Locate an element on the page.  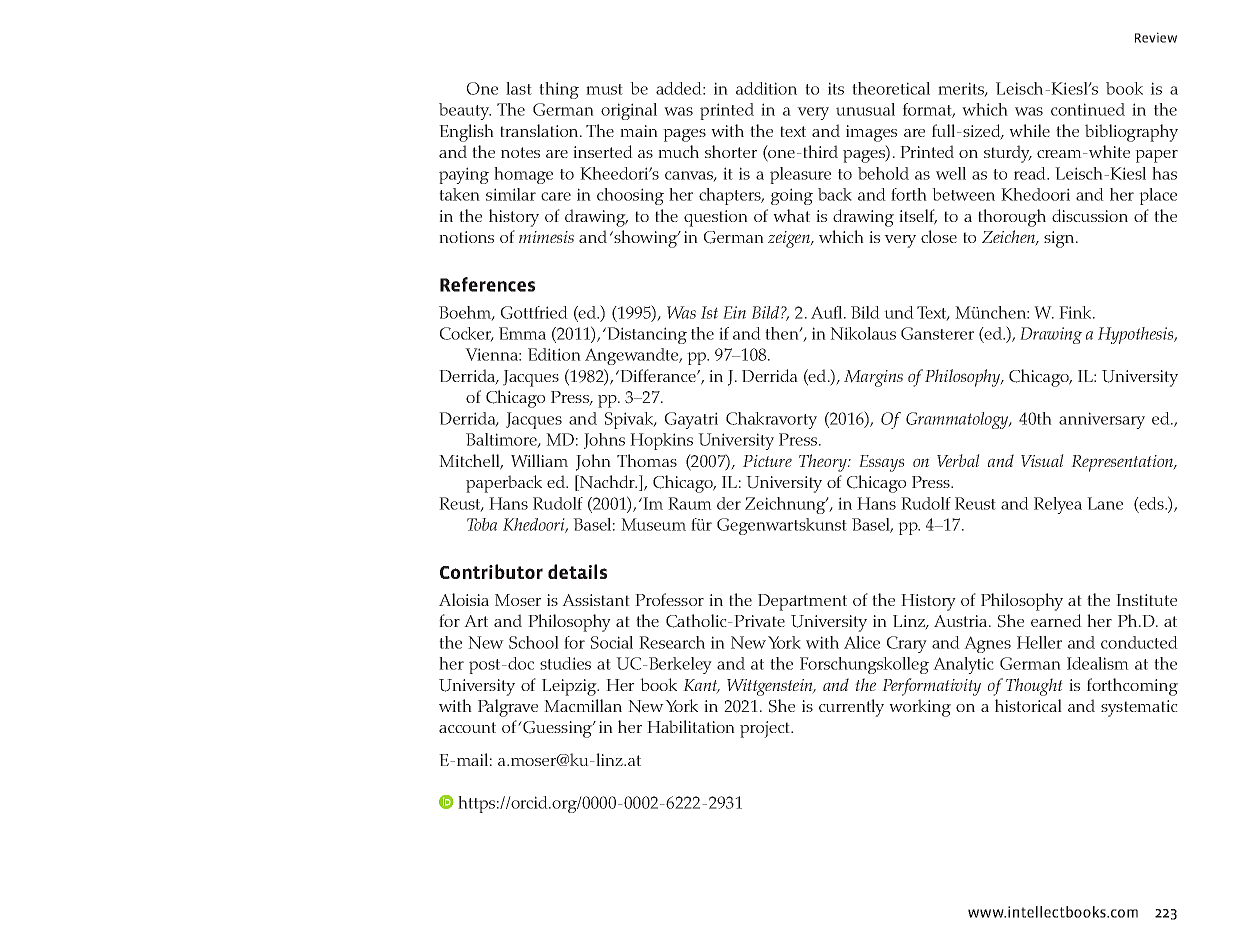
addition is located at coordinates (766, 88).
